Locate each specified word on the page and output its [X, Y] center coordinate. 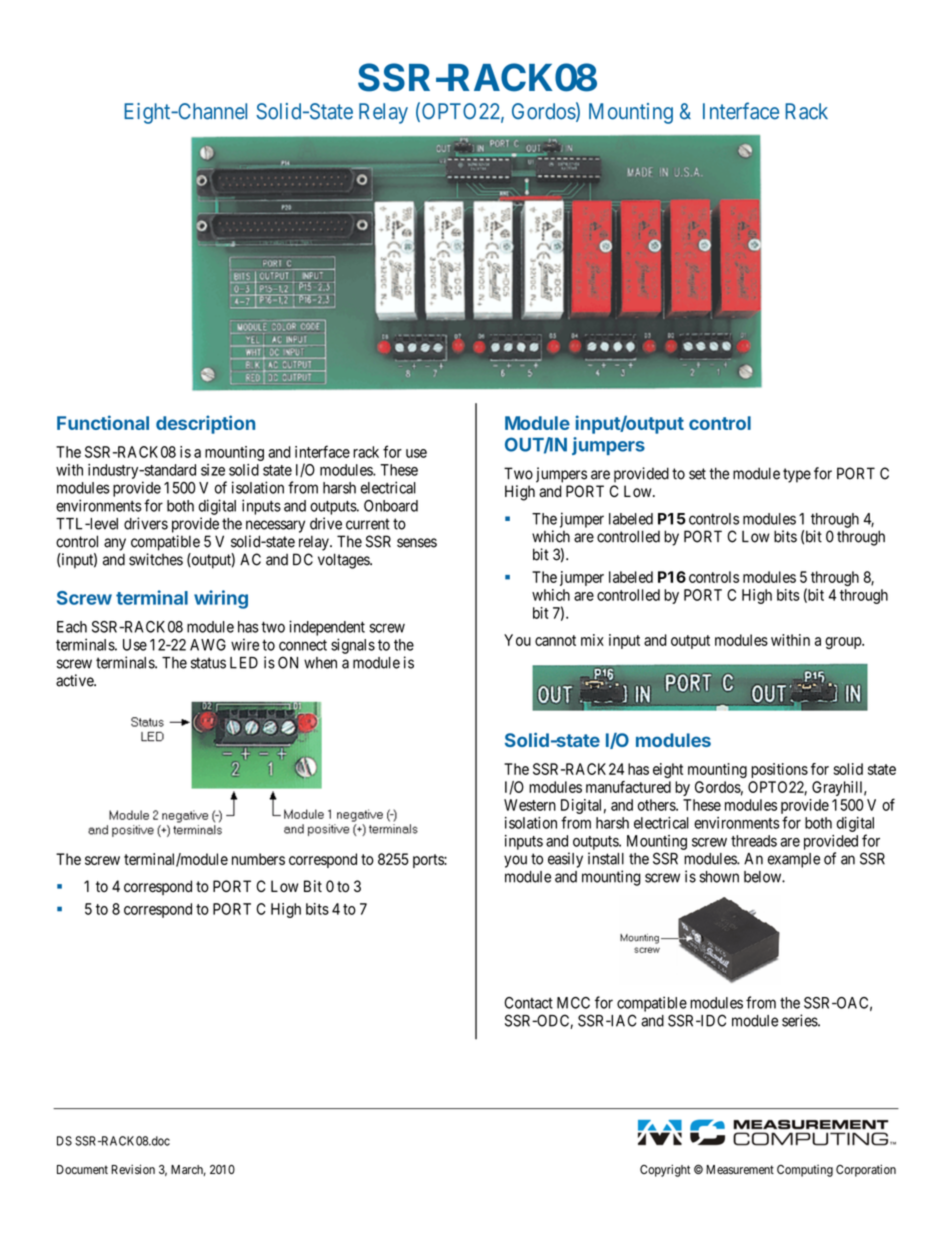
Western [530, 805]
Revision [133, 1169]
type [797, 475]
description [205, 424]
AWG [208, 645]
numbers [258, 859]
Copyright [665, 1170]
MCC [573, 1003]
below [763, 877]
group [844, 643]
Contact [528, 1003]
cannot [555, 640]
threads [754, 841]
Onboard [391, 506]
